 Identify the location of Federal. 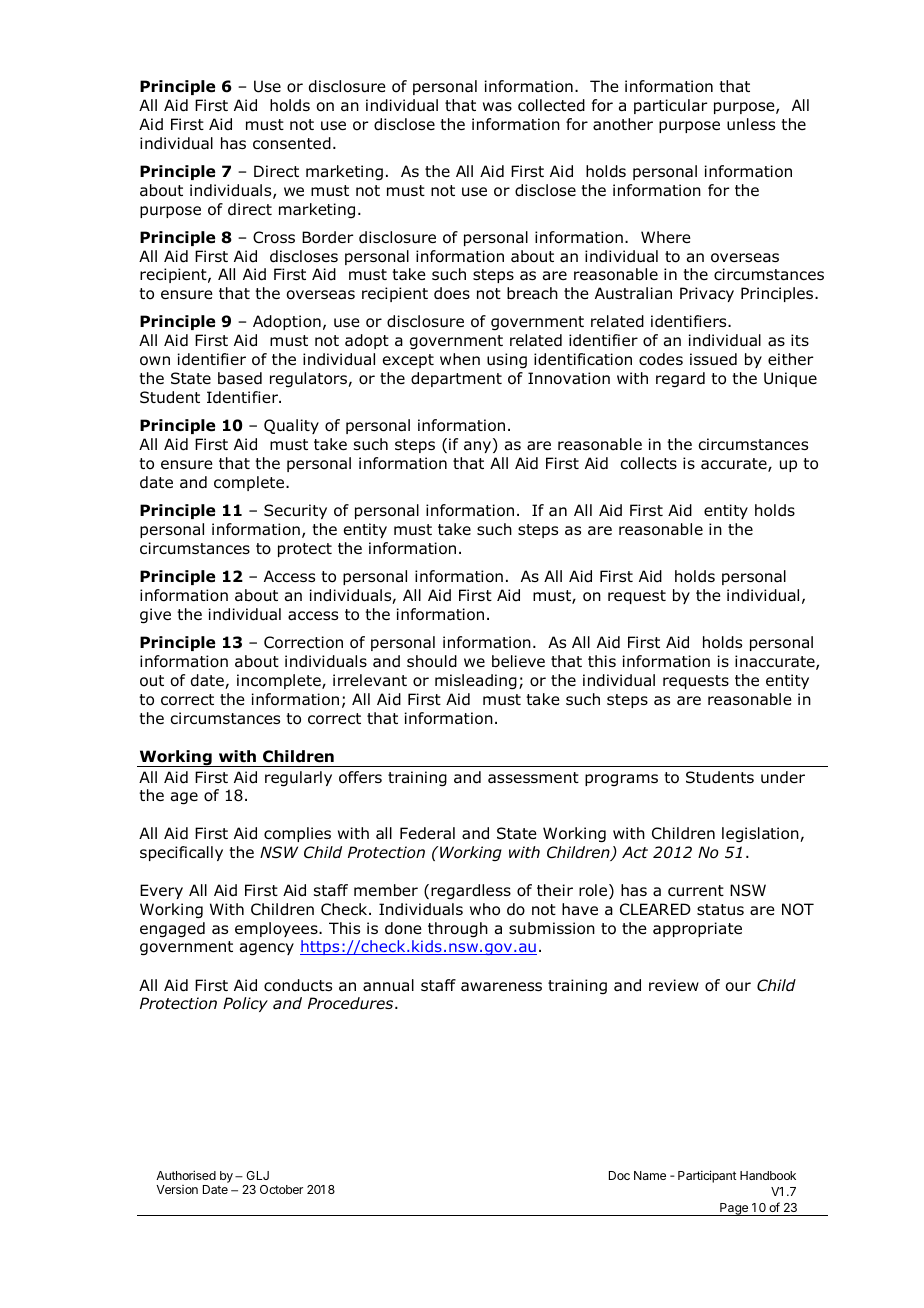
(427, 833).
